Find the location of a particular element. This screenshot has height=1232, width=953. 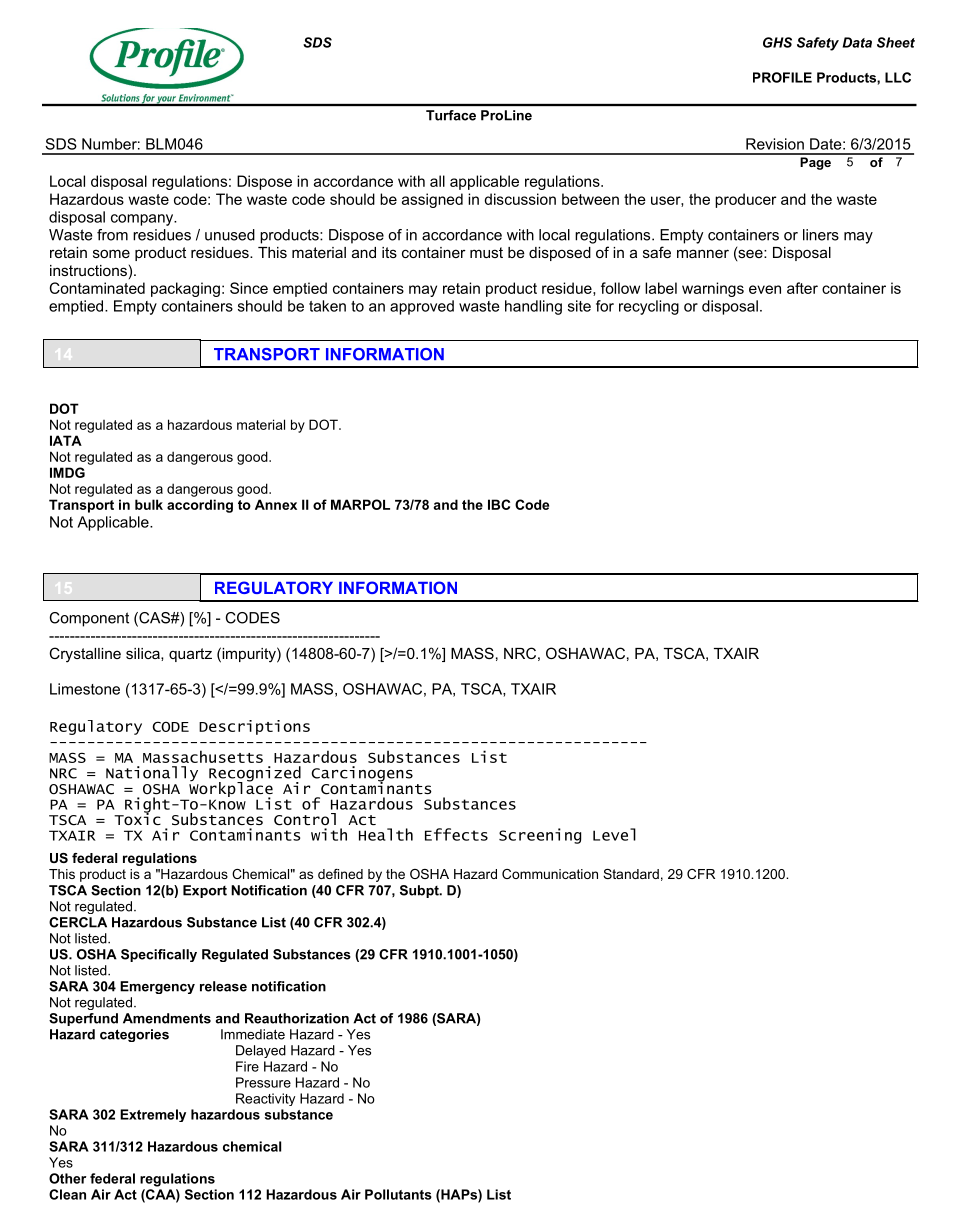

IBC is located at coordinates (499, 504).
